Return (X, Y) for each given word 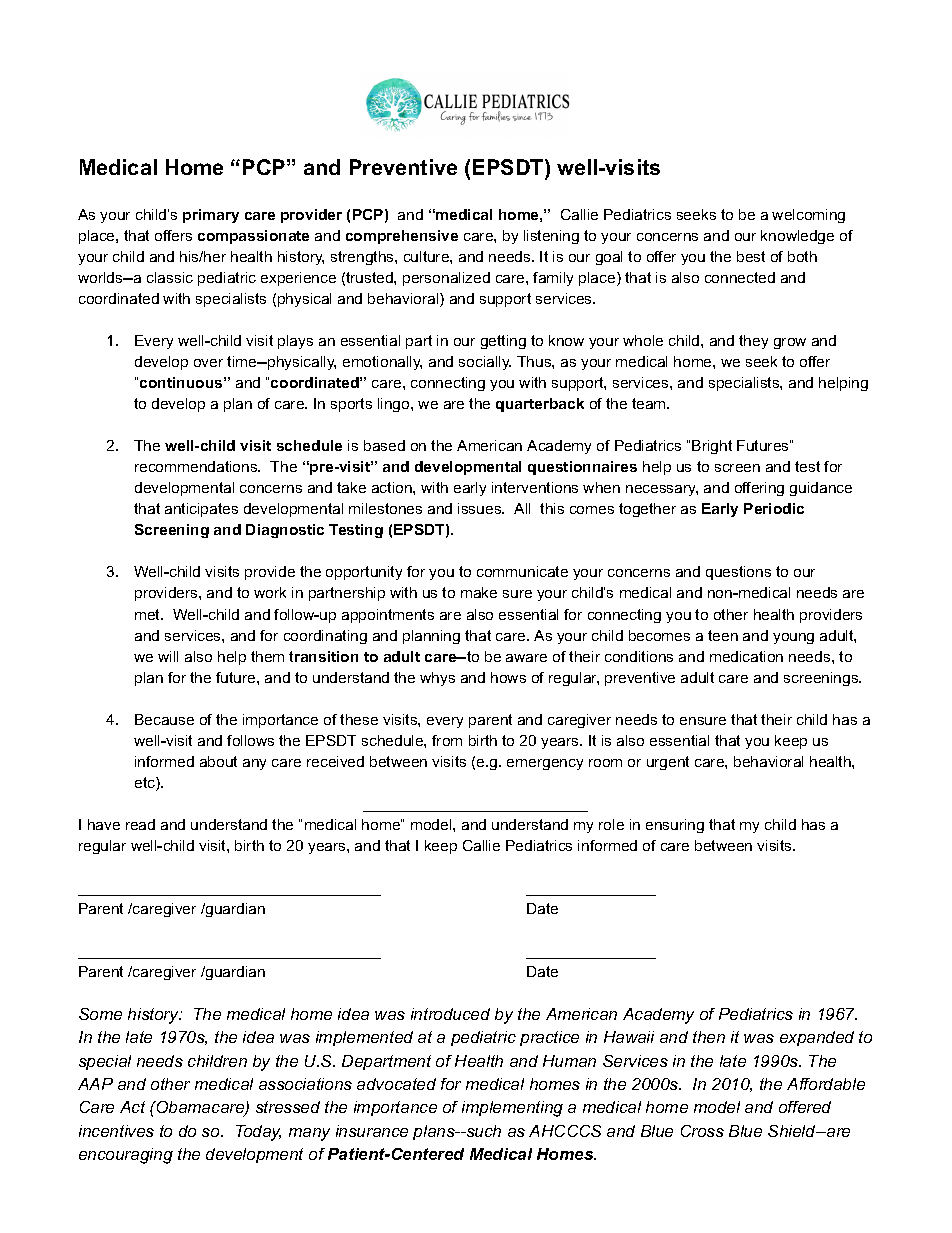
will (168, 656)
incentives (116, 1131)
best (751, 256)
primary (211, 216)
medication (746, 656)
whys (437, 679)
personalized (446, 279)
